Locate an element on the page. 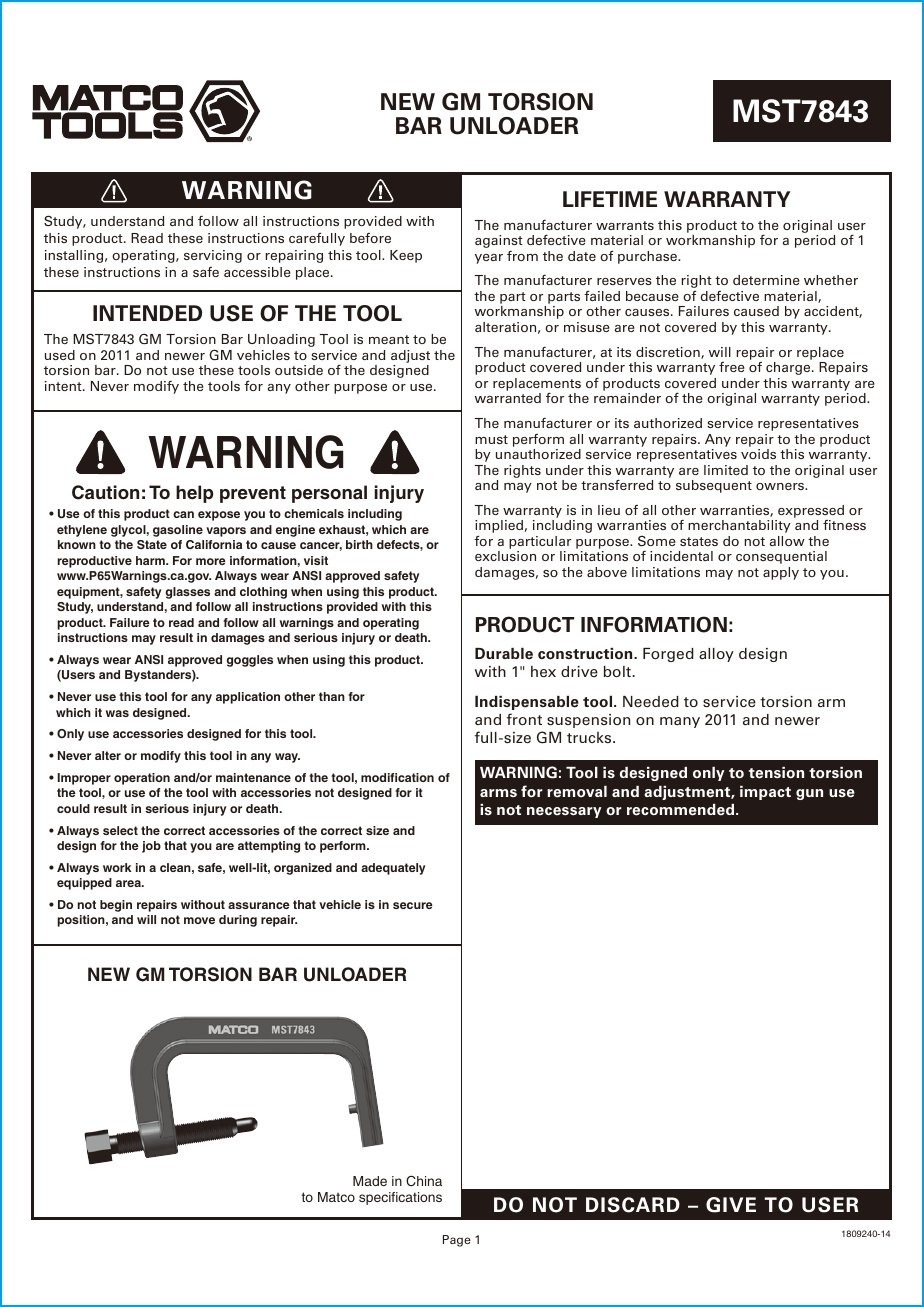 This image has height=1307, width=924. many is located at coordinates (680, 722).
